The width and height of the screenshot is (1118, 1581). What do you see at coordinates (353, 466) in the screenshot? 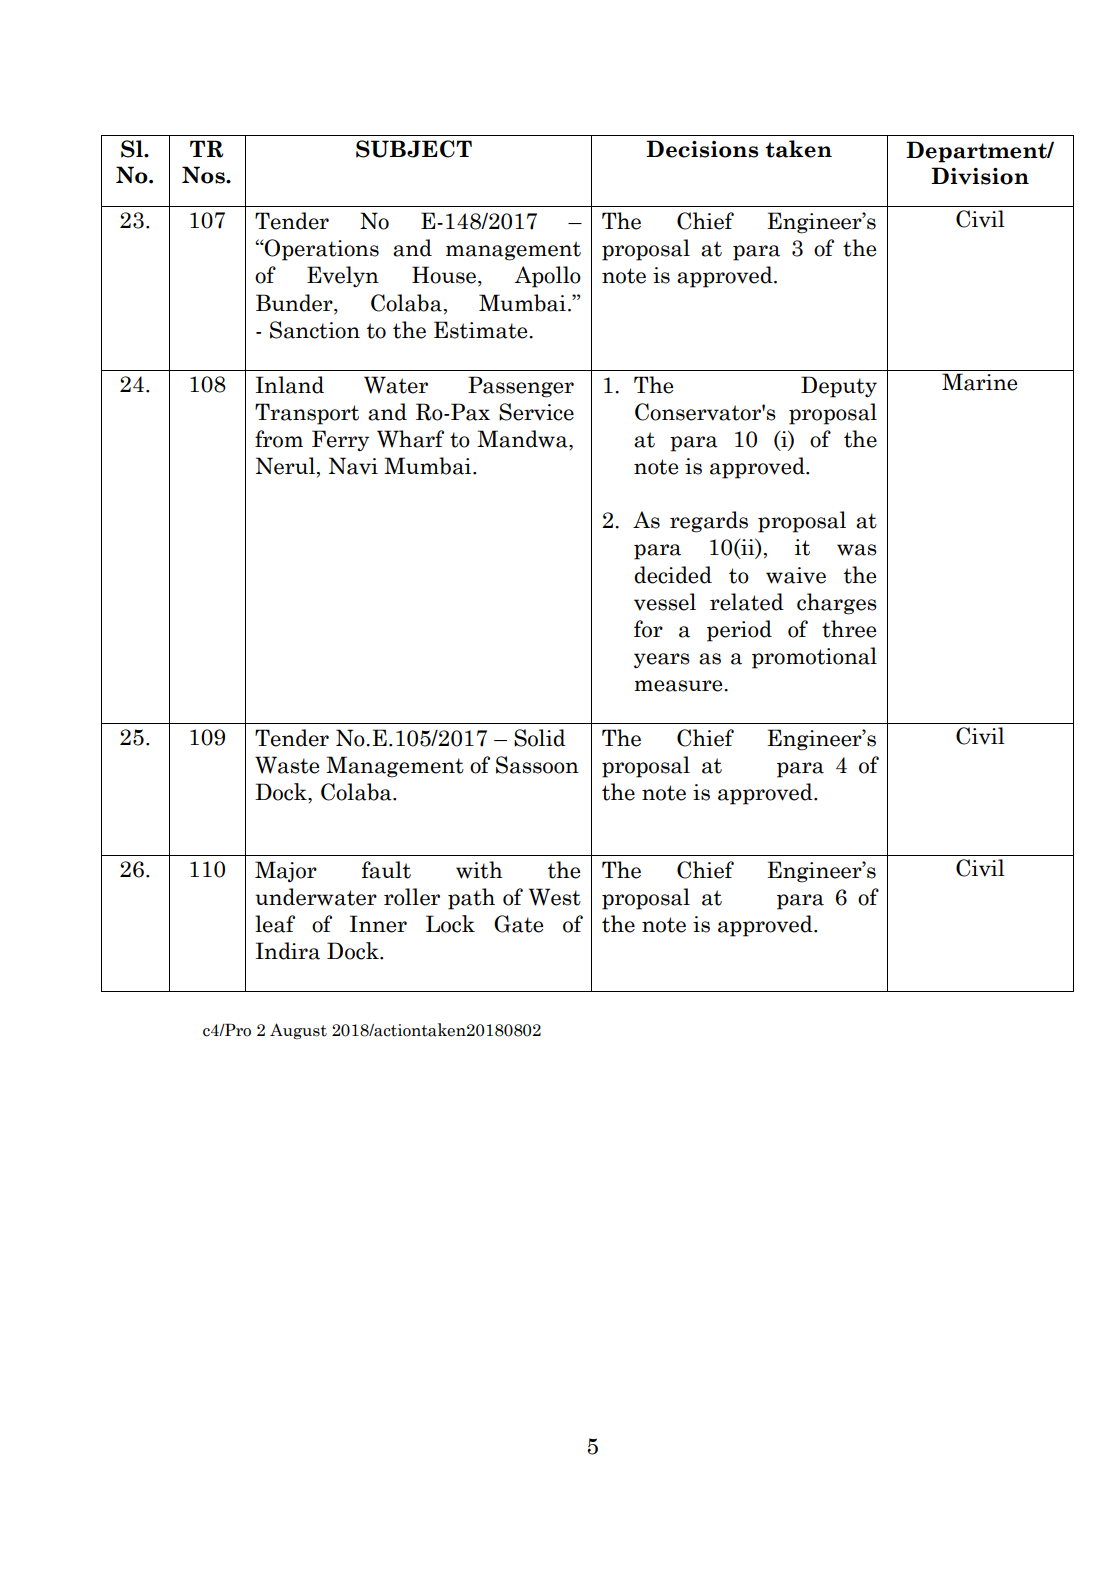
I see `Navi` at bounding box center [353, 466].
